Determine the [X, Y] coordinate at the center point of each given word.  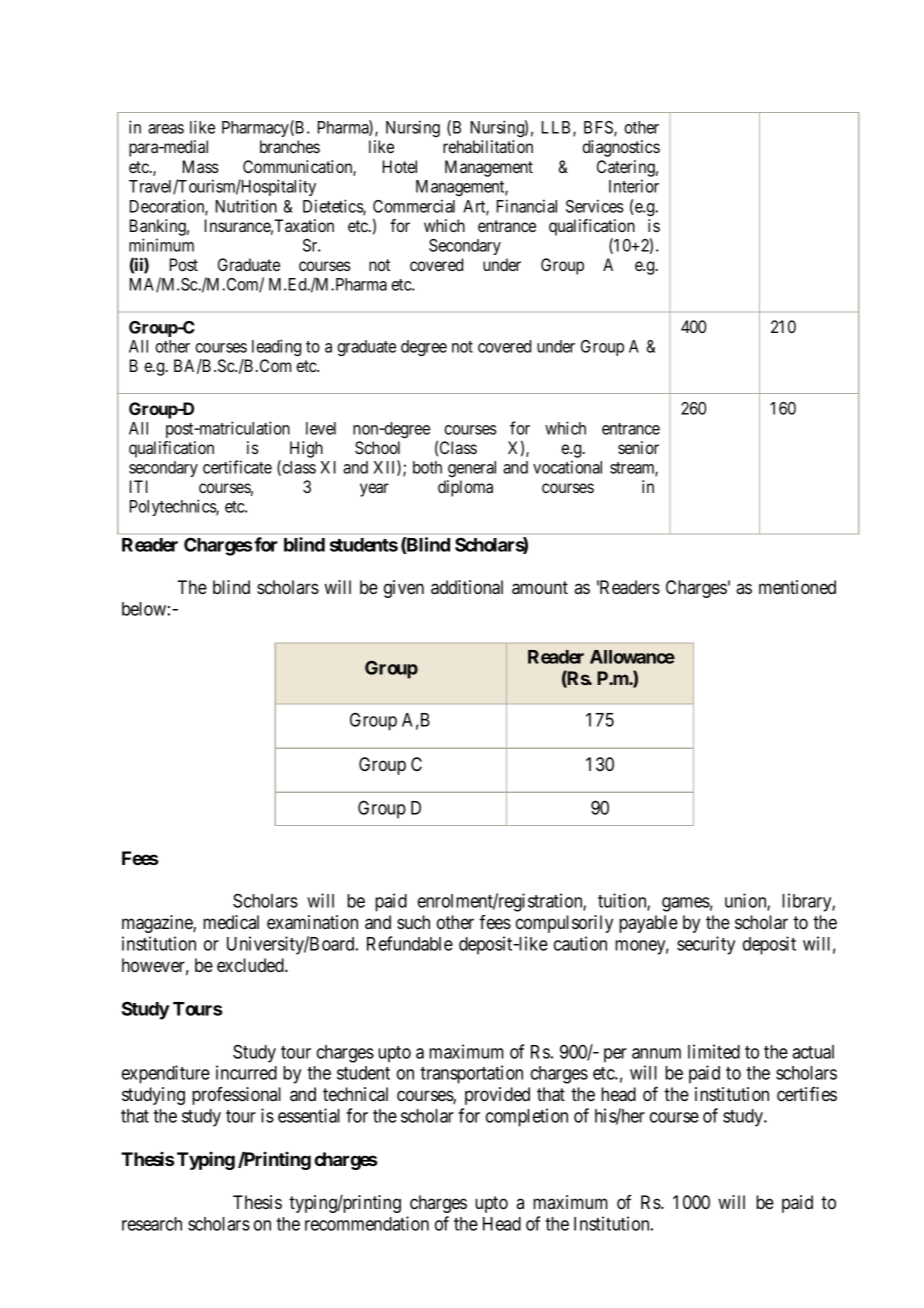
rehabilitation [488, 146]
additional [467, 587]
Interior [634, 186]
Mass [201, 166]
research [152, 1224]
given [404, 589]
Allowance [632, 657]
